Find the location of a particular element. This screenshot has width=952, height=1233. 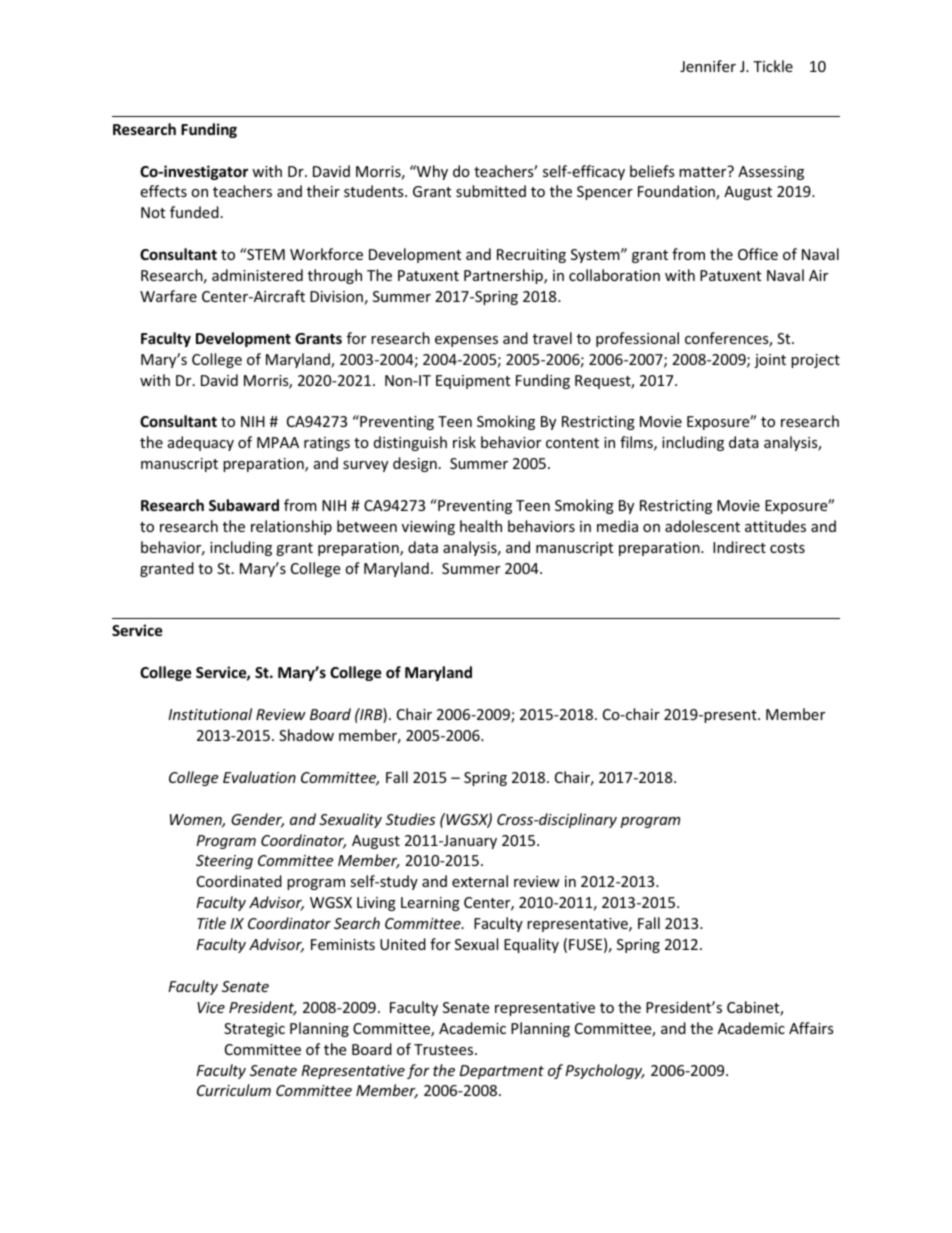

Department is located at coordinates (502, 1072).
